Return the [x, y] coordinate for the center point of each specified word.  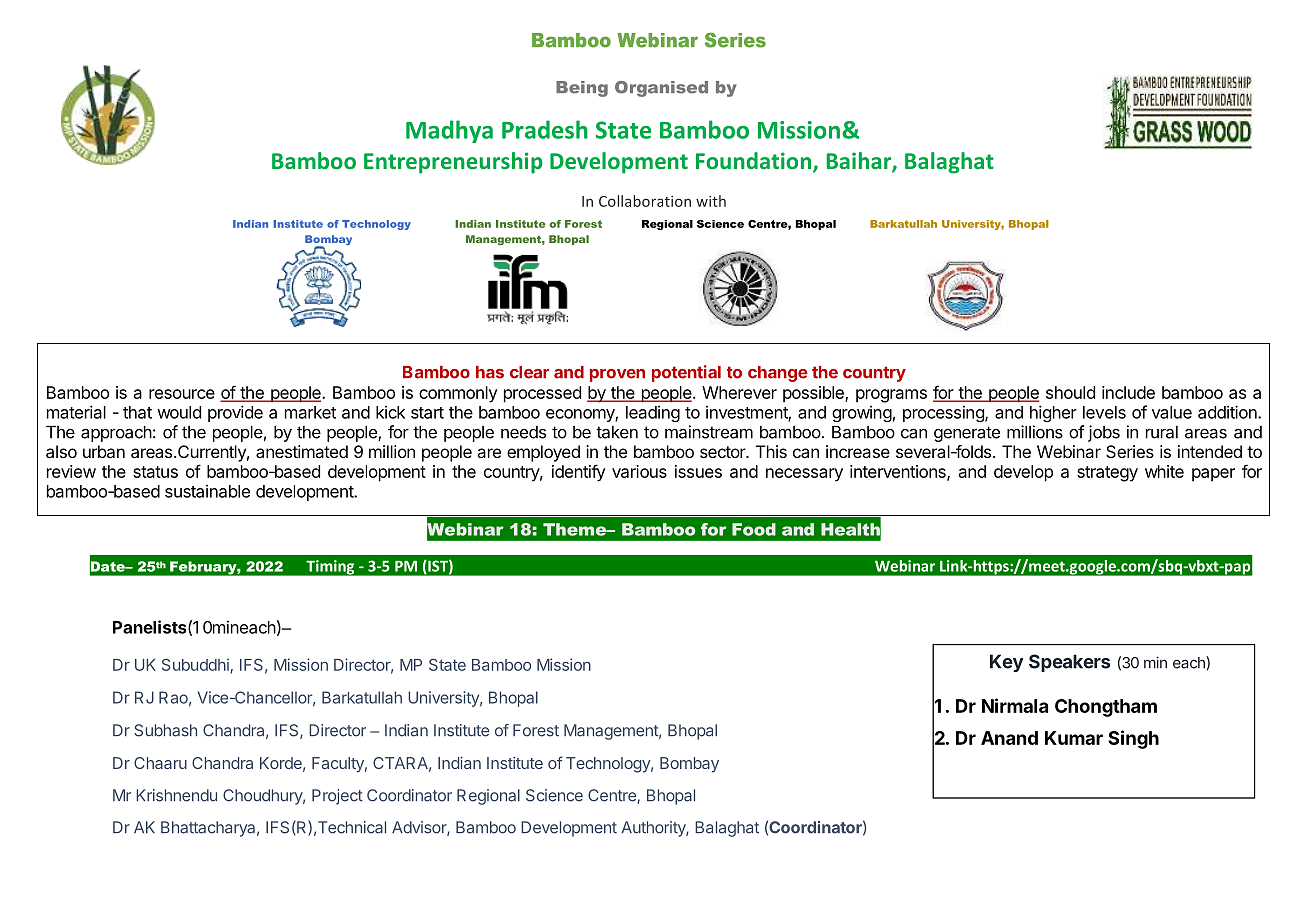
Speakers [1069, 663]
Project [337, 797]
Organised [661, 89]
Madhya [449, 131]
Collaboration [645, 201]
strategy [1107, 474]
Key [1006, 663]
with [711, 201]
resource [182, 394]
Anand [1009, 738]
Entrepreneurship [453, 163]
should [1070, 392]
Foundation [755, 162]
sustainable [207, 491]
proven [617, 375]
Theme [576, 529]
